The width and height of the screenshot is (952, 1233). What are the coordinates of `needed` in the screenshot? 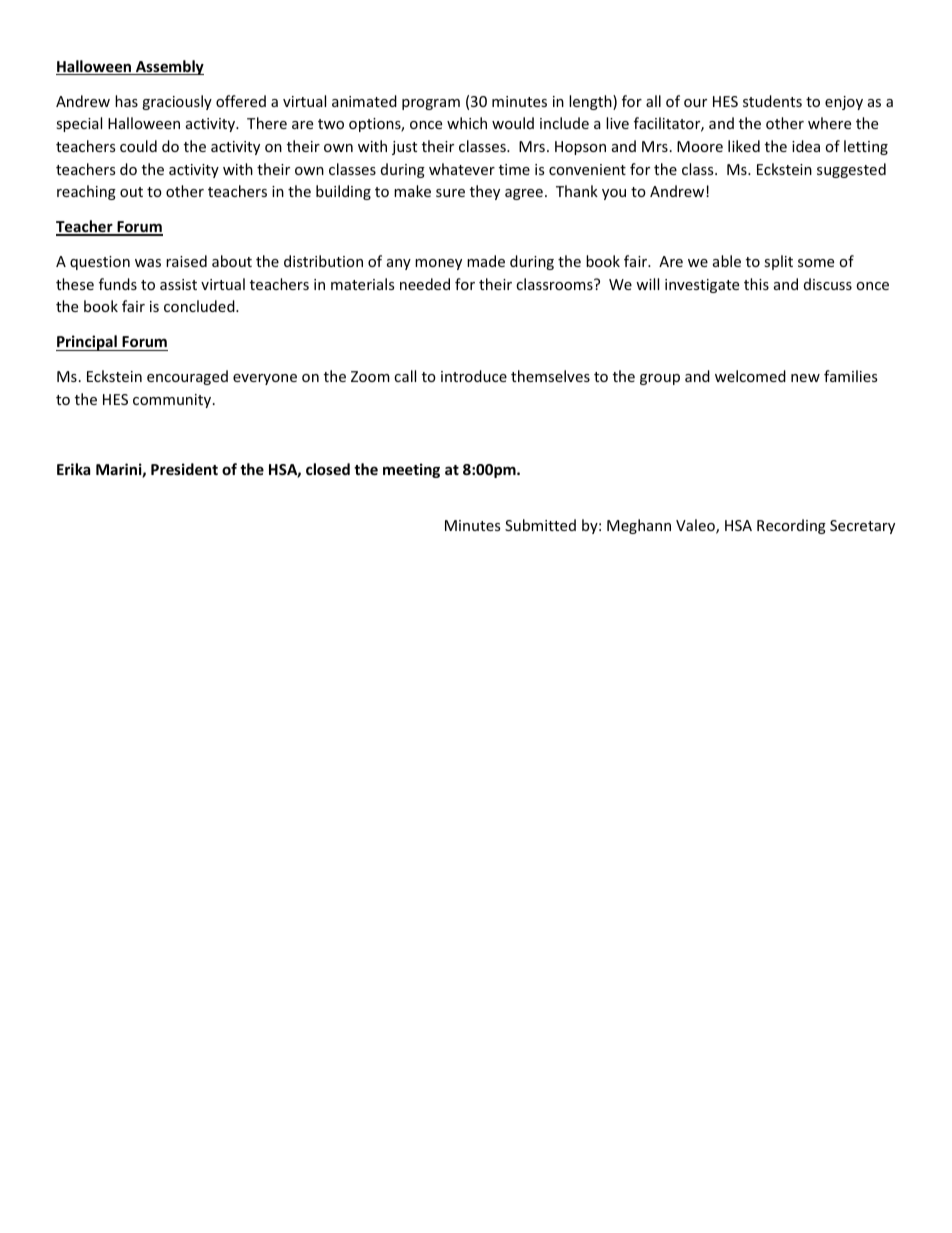 It's located at (425, 284).
